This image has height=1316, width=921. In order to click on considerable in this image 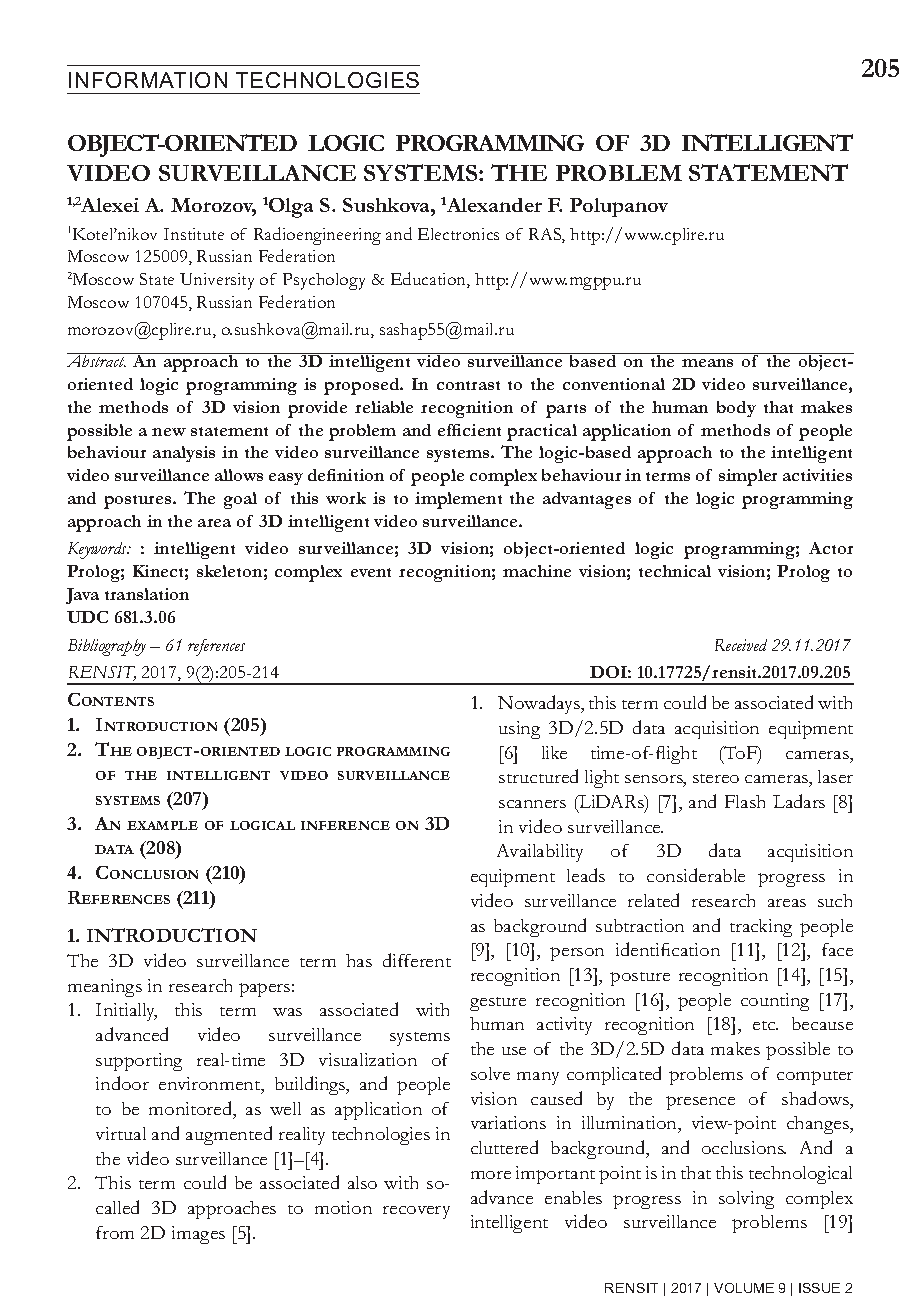, I will do `click(696, 875)`.
